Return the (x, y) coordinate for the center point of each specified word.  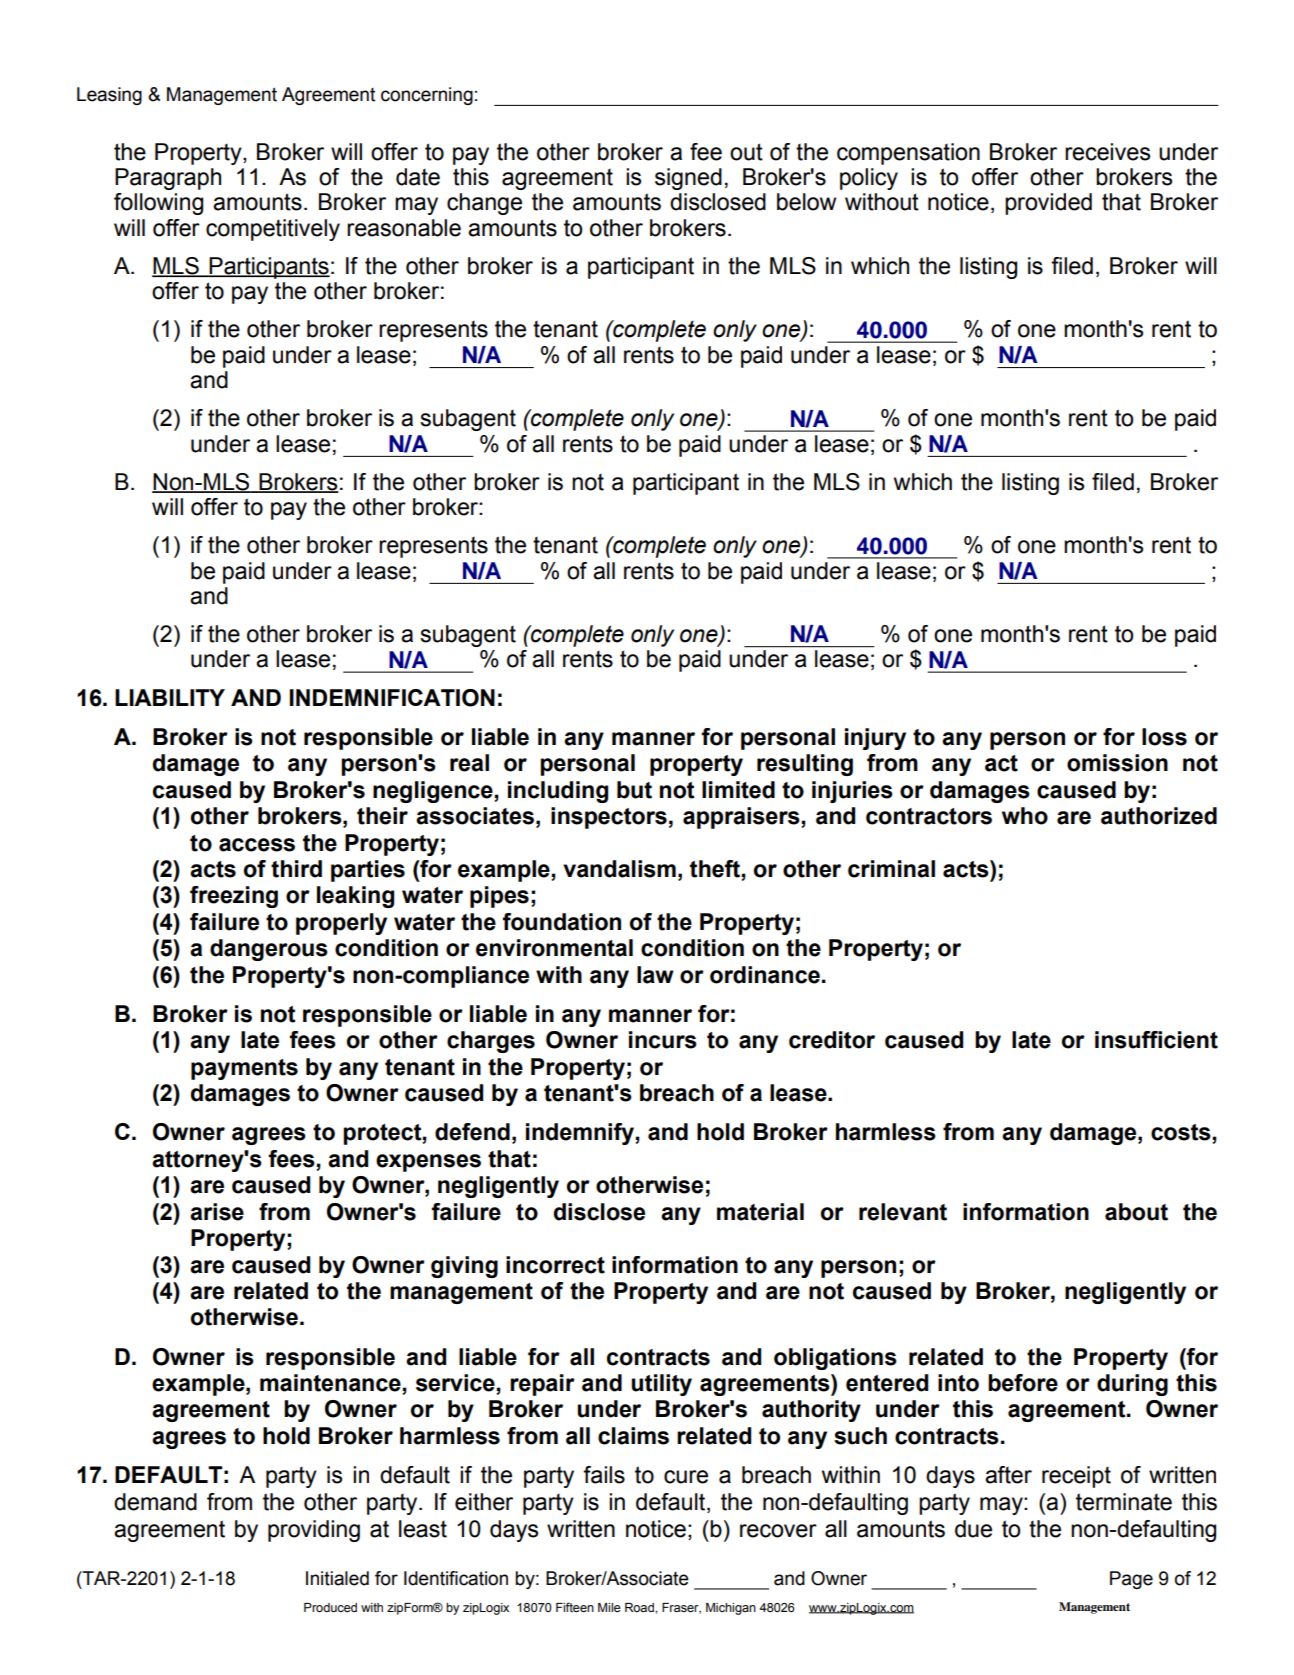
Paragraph (168, 179)
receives (1107, 152)
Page (1131, 1580)
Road (640, 1607)
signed (688, 179)
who (1025, 816)
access (257, 845)
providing (314, 1531)
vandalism (619, 869)
